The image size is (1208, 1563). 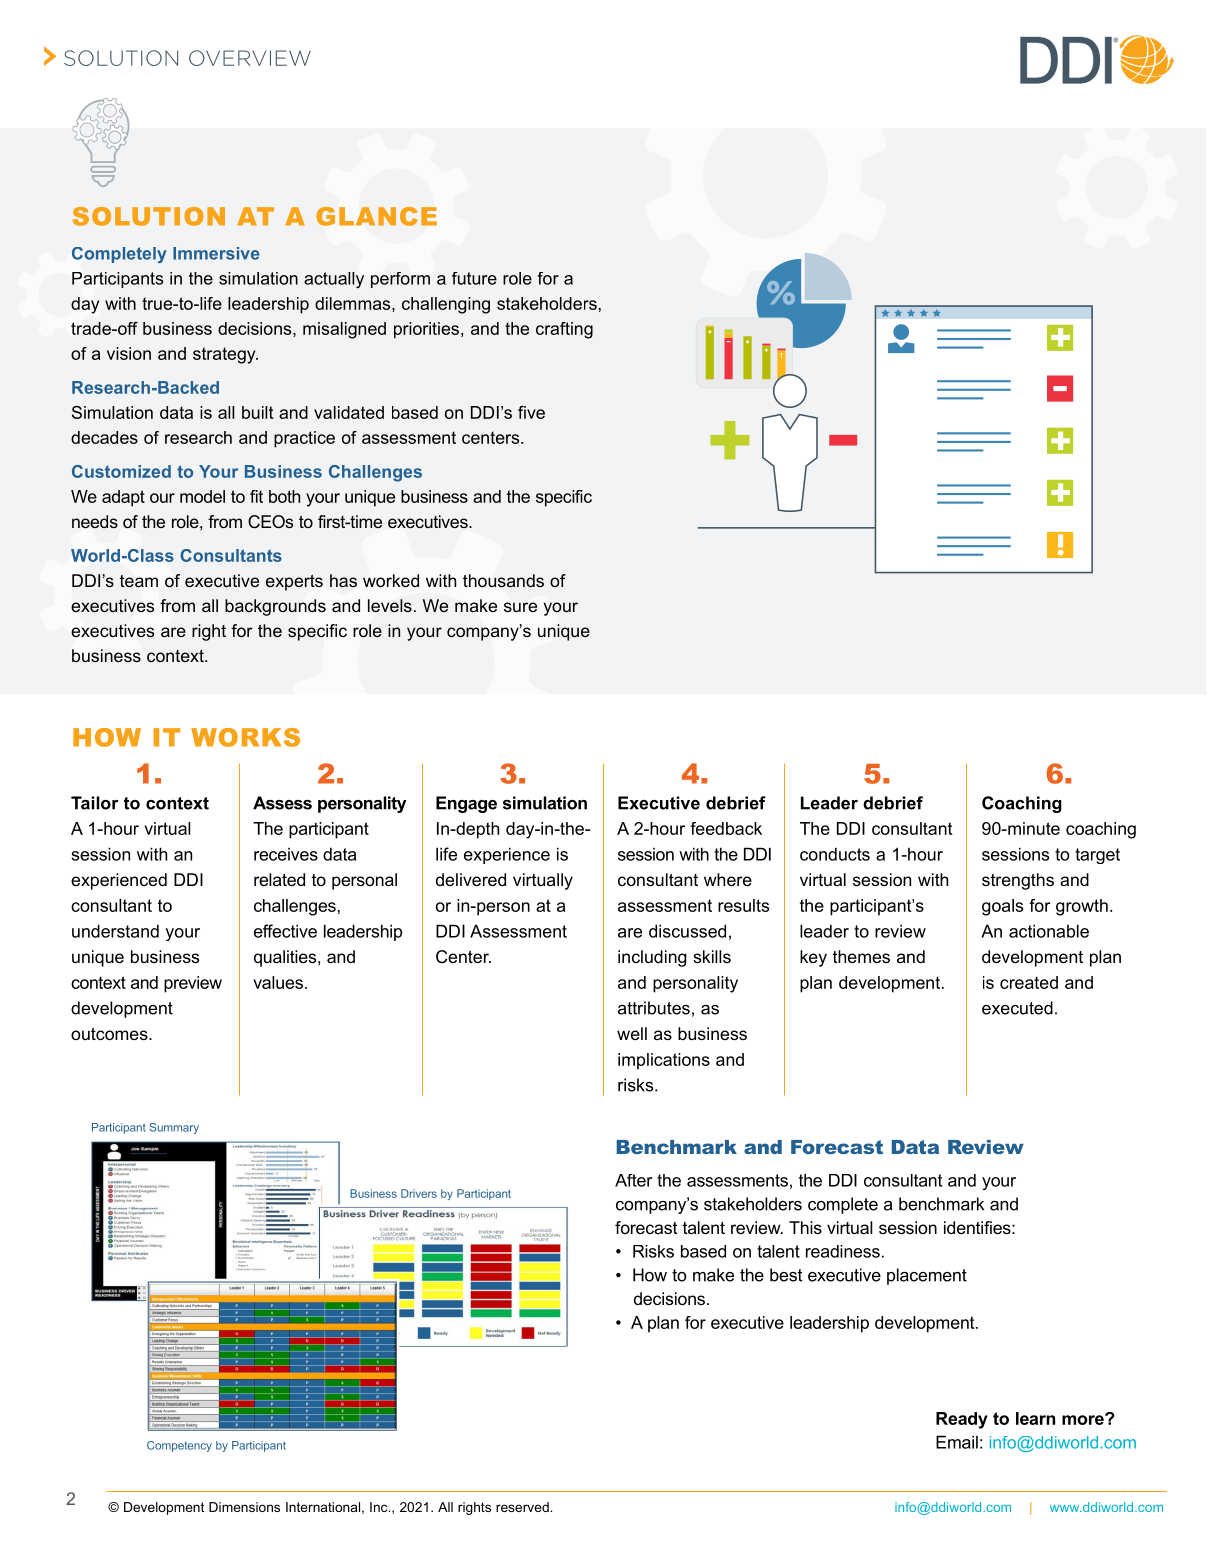 I want to click on Engage, so click(x=466, y=804).
